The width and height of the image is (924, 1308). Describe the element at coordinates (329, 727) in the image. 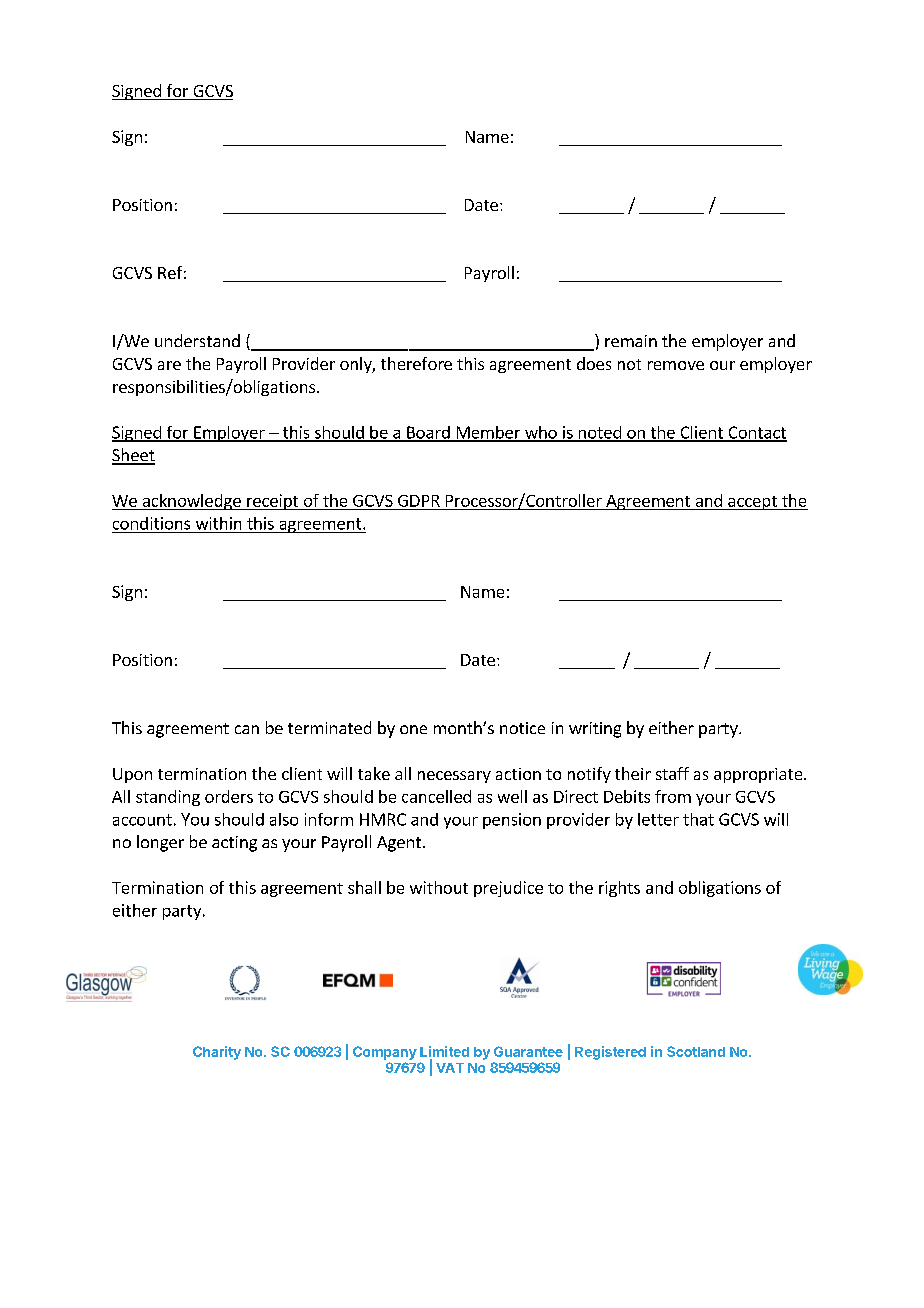

I see `terminated` at that location.
